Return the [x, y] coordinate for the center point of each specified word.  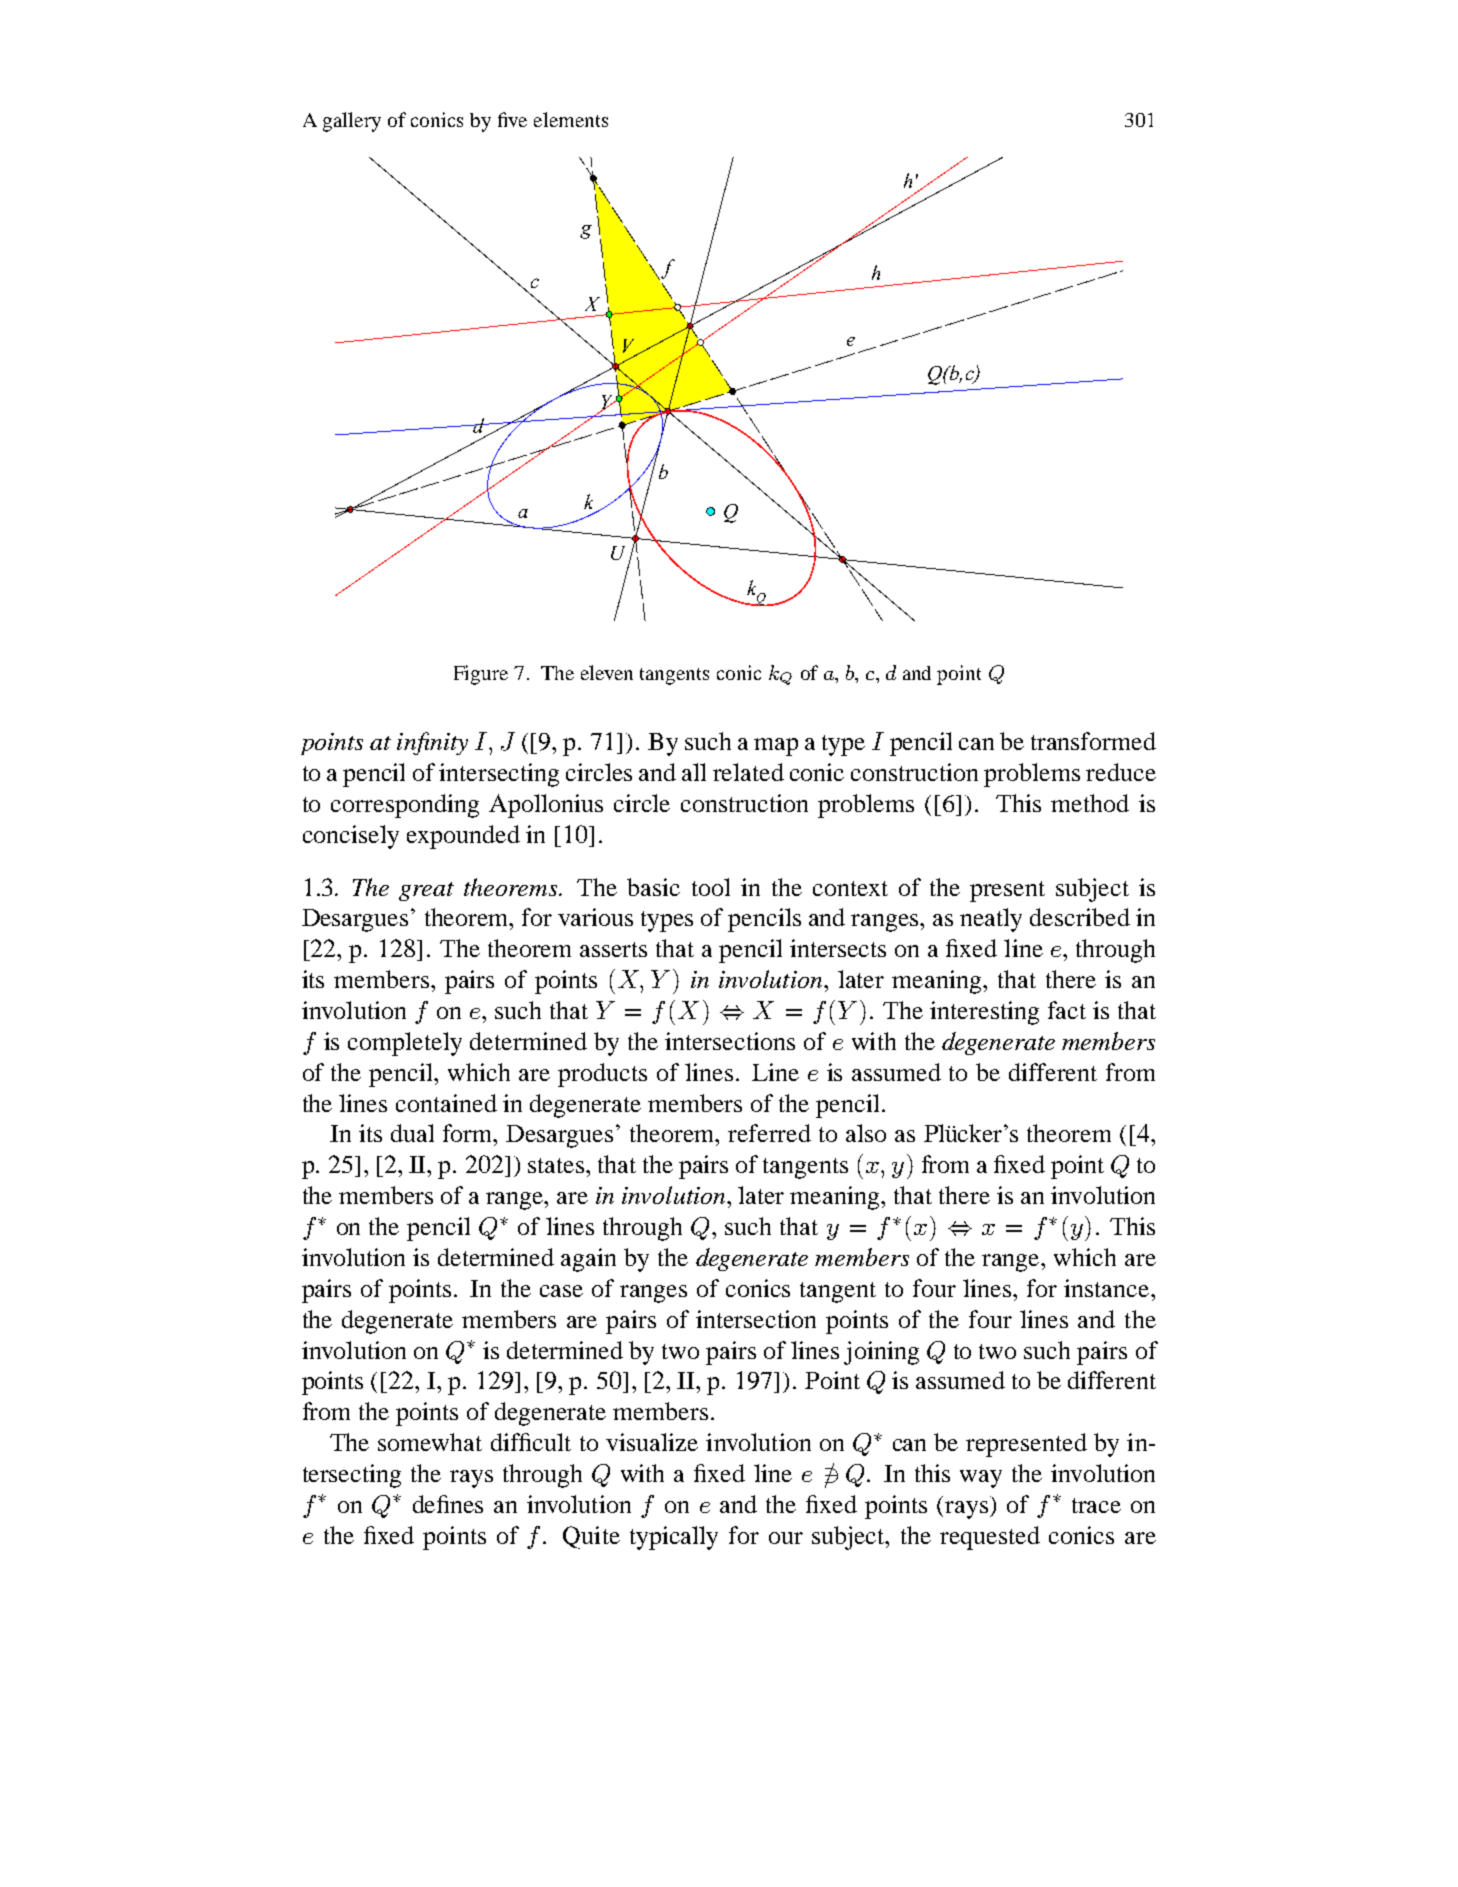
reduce [1121, 772]
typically [674, 1538]
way [981, 1479]
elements [571, 119]
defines [448, 1504]
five [512, 119]
